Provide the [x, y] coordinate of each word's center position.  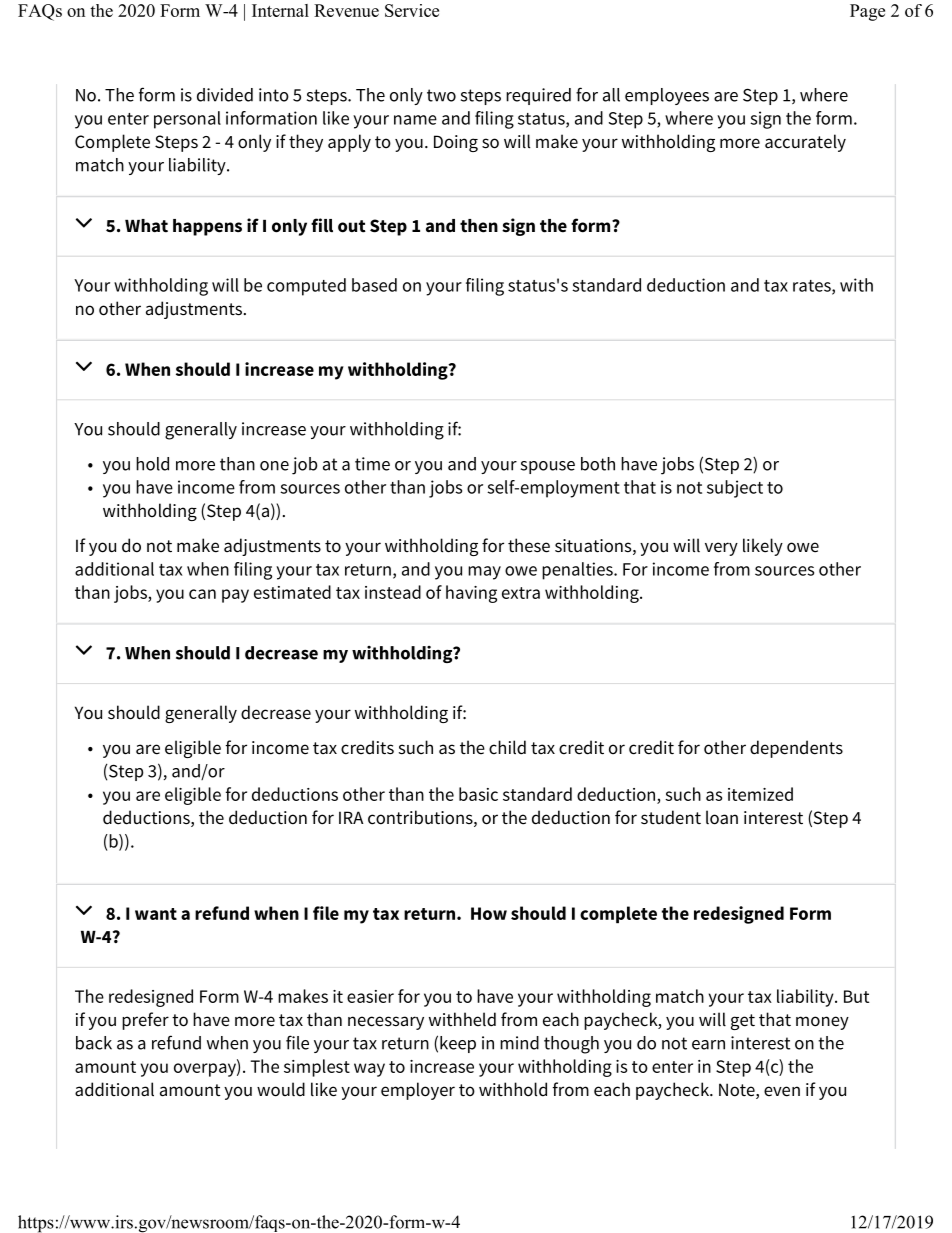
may [484, 573]
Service [412, 10]
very [721, 549]
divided [225, 95]
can [202, 594]
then [479, 226]
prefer [145, 1021]
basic [478, 794]
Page [867, 12]
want [156, 914]
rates [813, 287]
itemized [760, 794]
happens [207, 227]
